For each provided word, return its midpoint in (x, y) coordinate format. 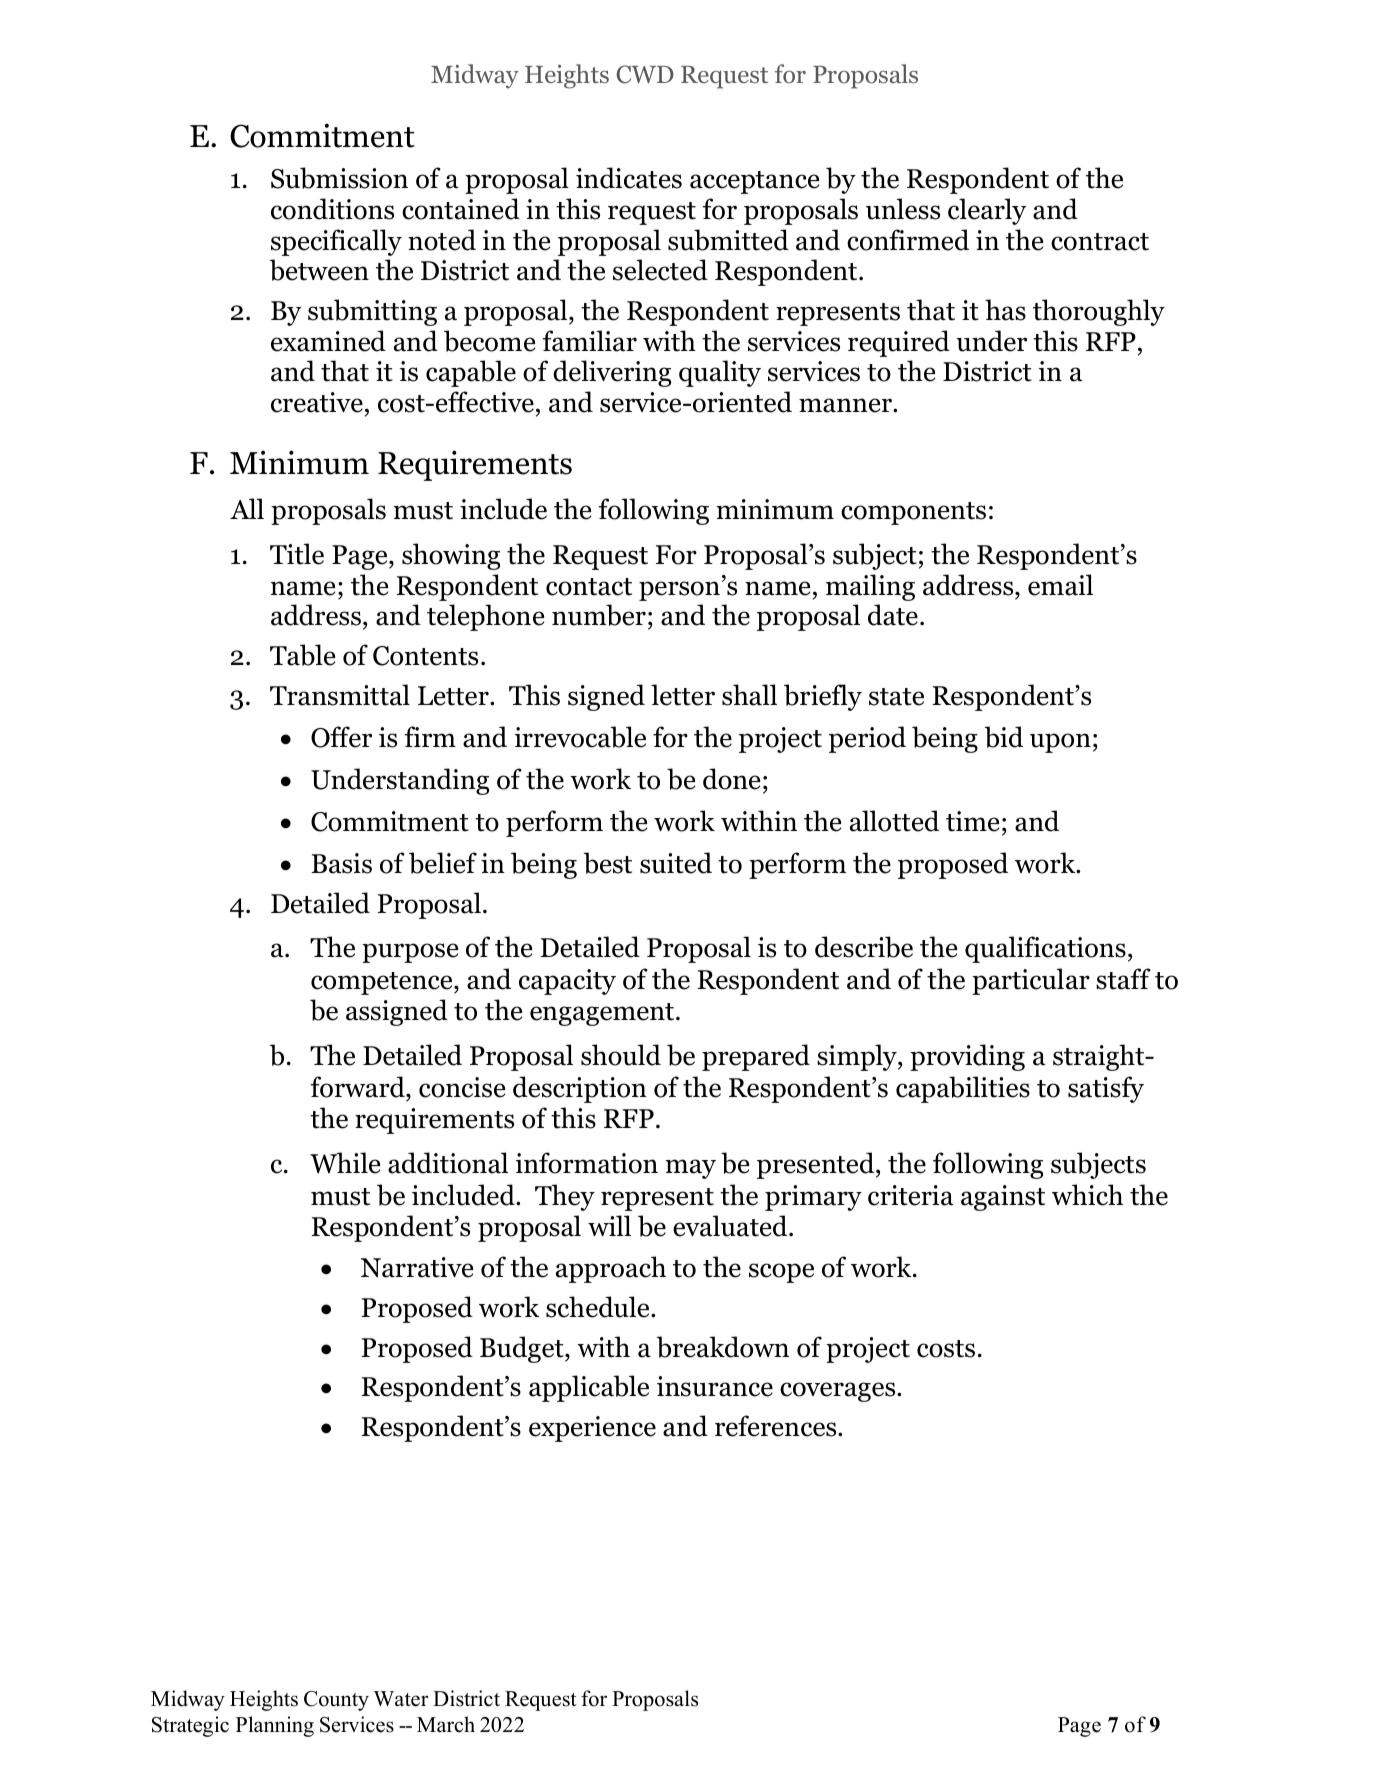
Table (302, 655)
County (336, 1701)
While (345, 1163)
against (1003, 1198)
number (599, 615)
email (1060, 585)
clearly (987, 211)
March (446, 1724)
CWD (645, 74)
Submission (339, 178)
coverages (839, 1392)
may (690, 1169)
